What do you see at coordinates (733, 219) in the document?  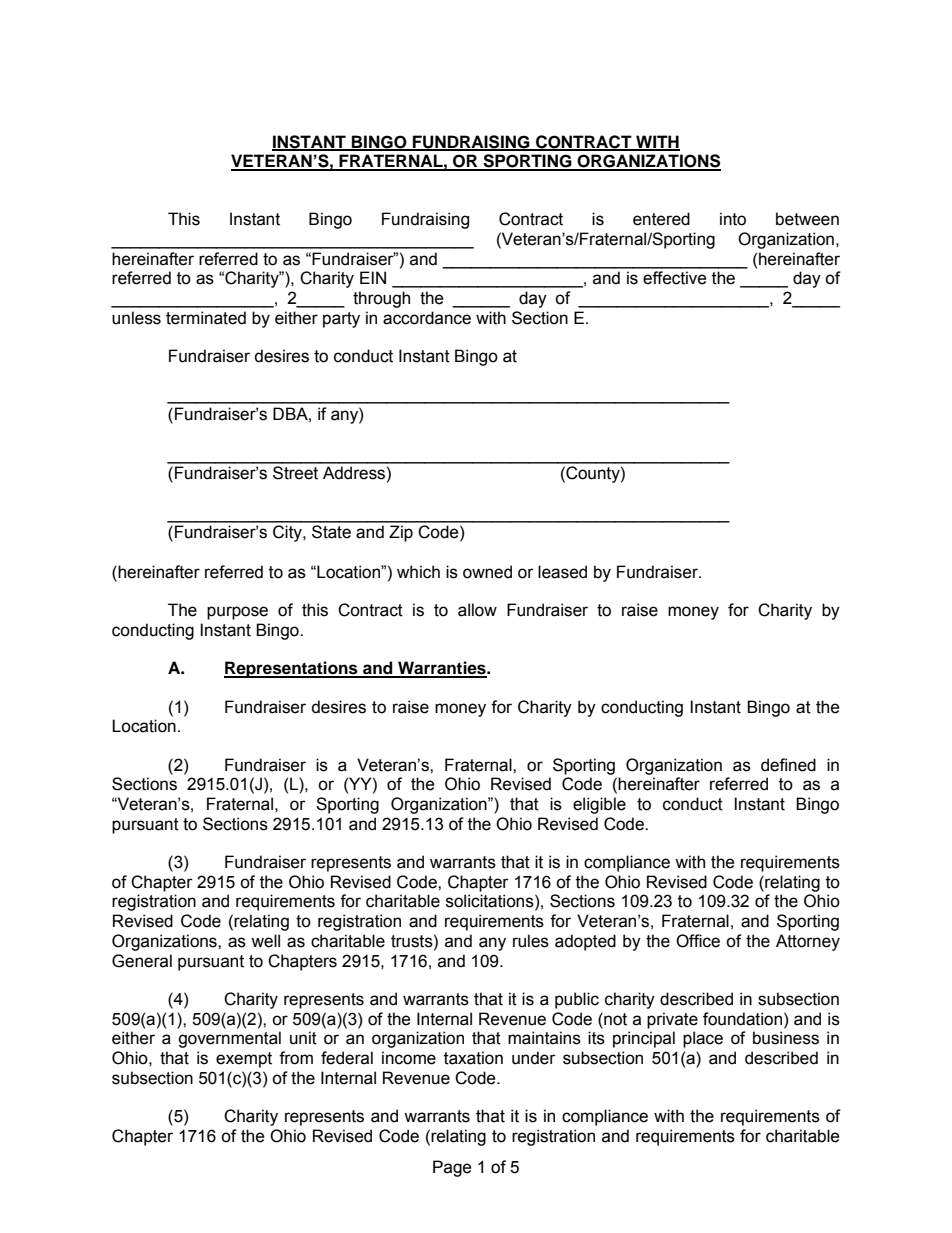 I see `into` at bounding box center [733, 219].
